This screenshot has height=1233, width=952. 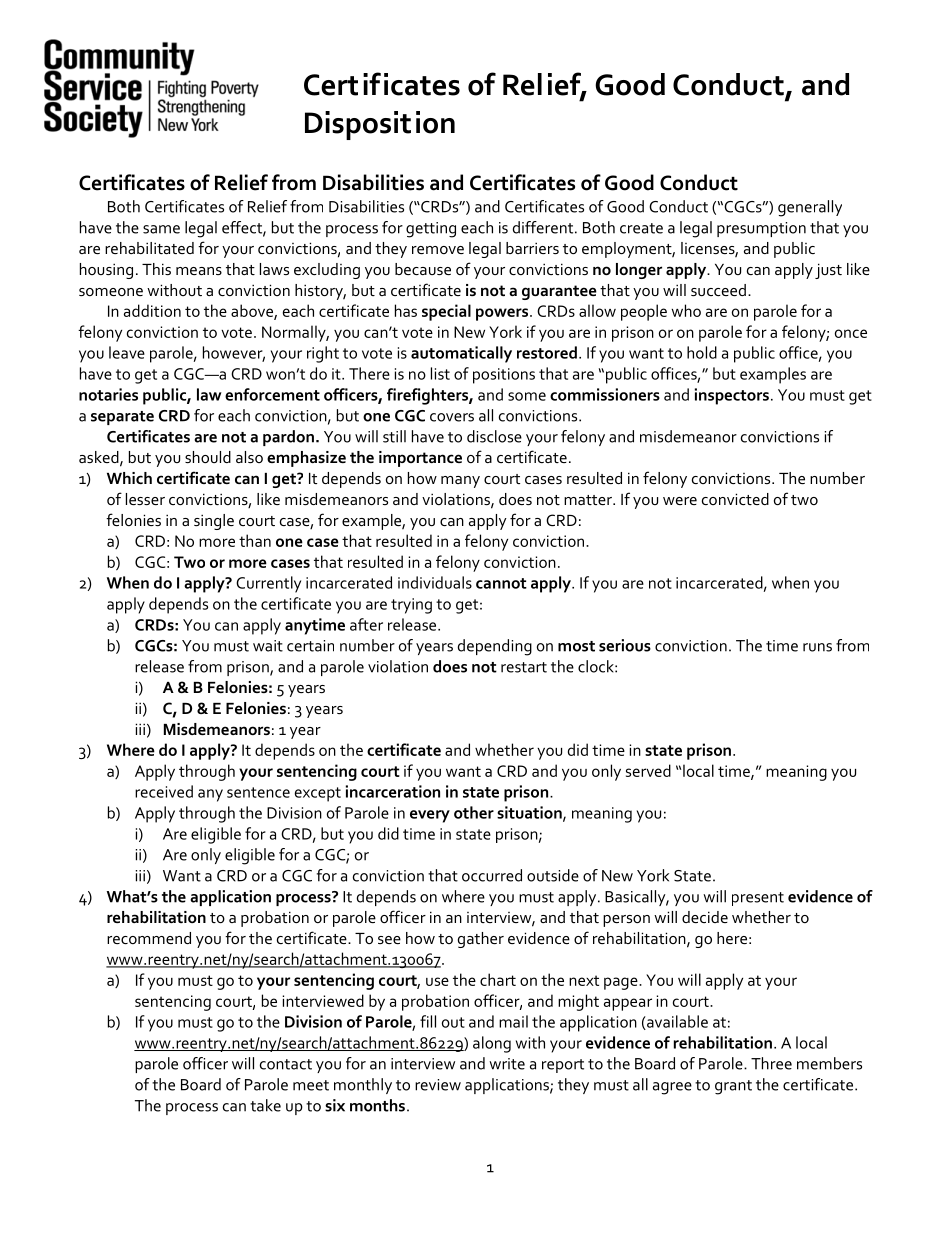 What do you see at coordinates (265, 1105) in the screenshot?
I see `take` at bounding box center [265, 1105].
